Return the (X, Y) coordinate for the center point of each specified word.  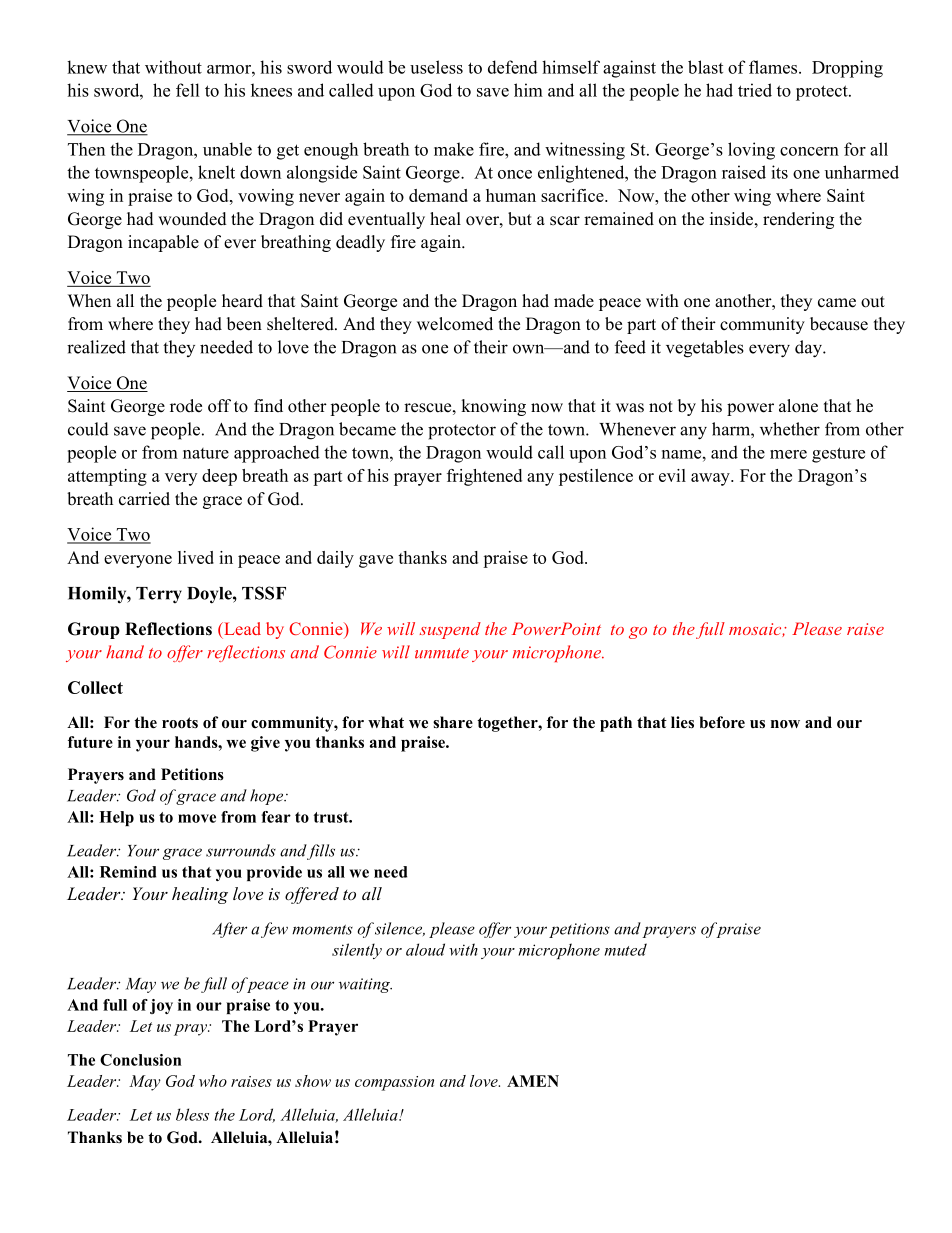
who (213, 1081)
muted (625, 949)
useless (436, 67)
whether (790, 429)
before (722, 722)
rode (186, 406)
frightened (484, 477)
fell (187, 90)
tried (755, 90)
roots (180, 723)
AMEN (533, 1081)
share (453, 722)
